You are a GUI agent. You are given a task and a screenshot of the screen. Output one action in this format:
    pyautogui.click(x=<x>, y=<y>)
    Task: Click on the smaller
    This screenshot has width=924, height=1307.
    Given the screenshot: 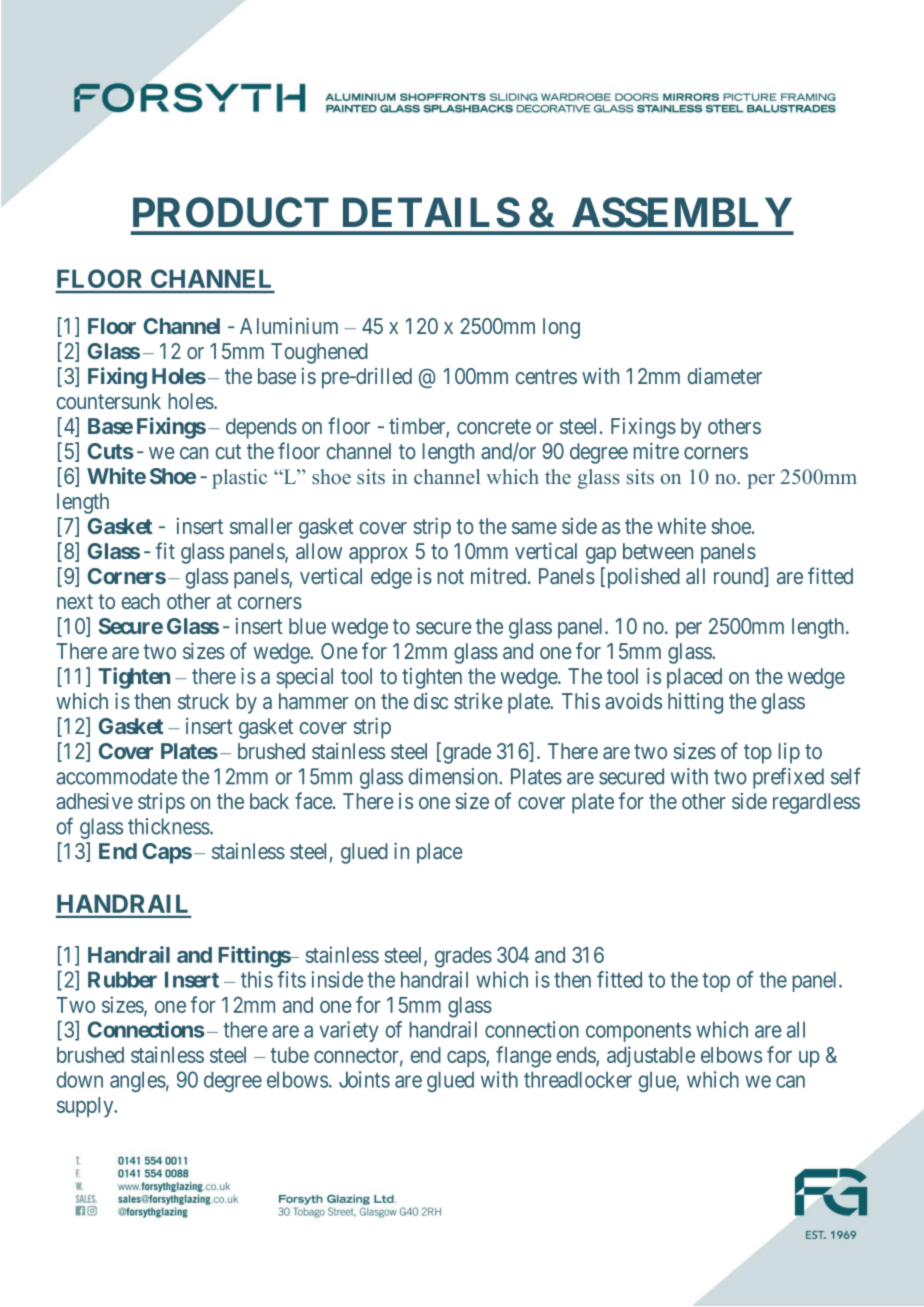 What is the action you would take?
    pyautogui.click(x=261, y=526)
